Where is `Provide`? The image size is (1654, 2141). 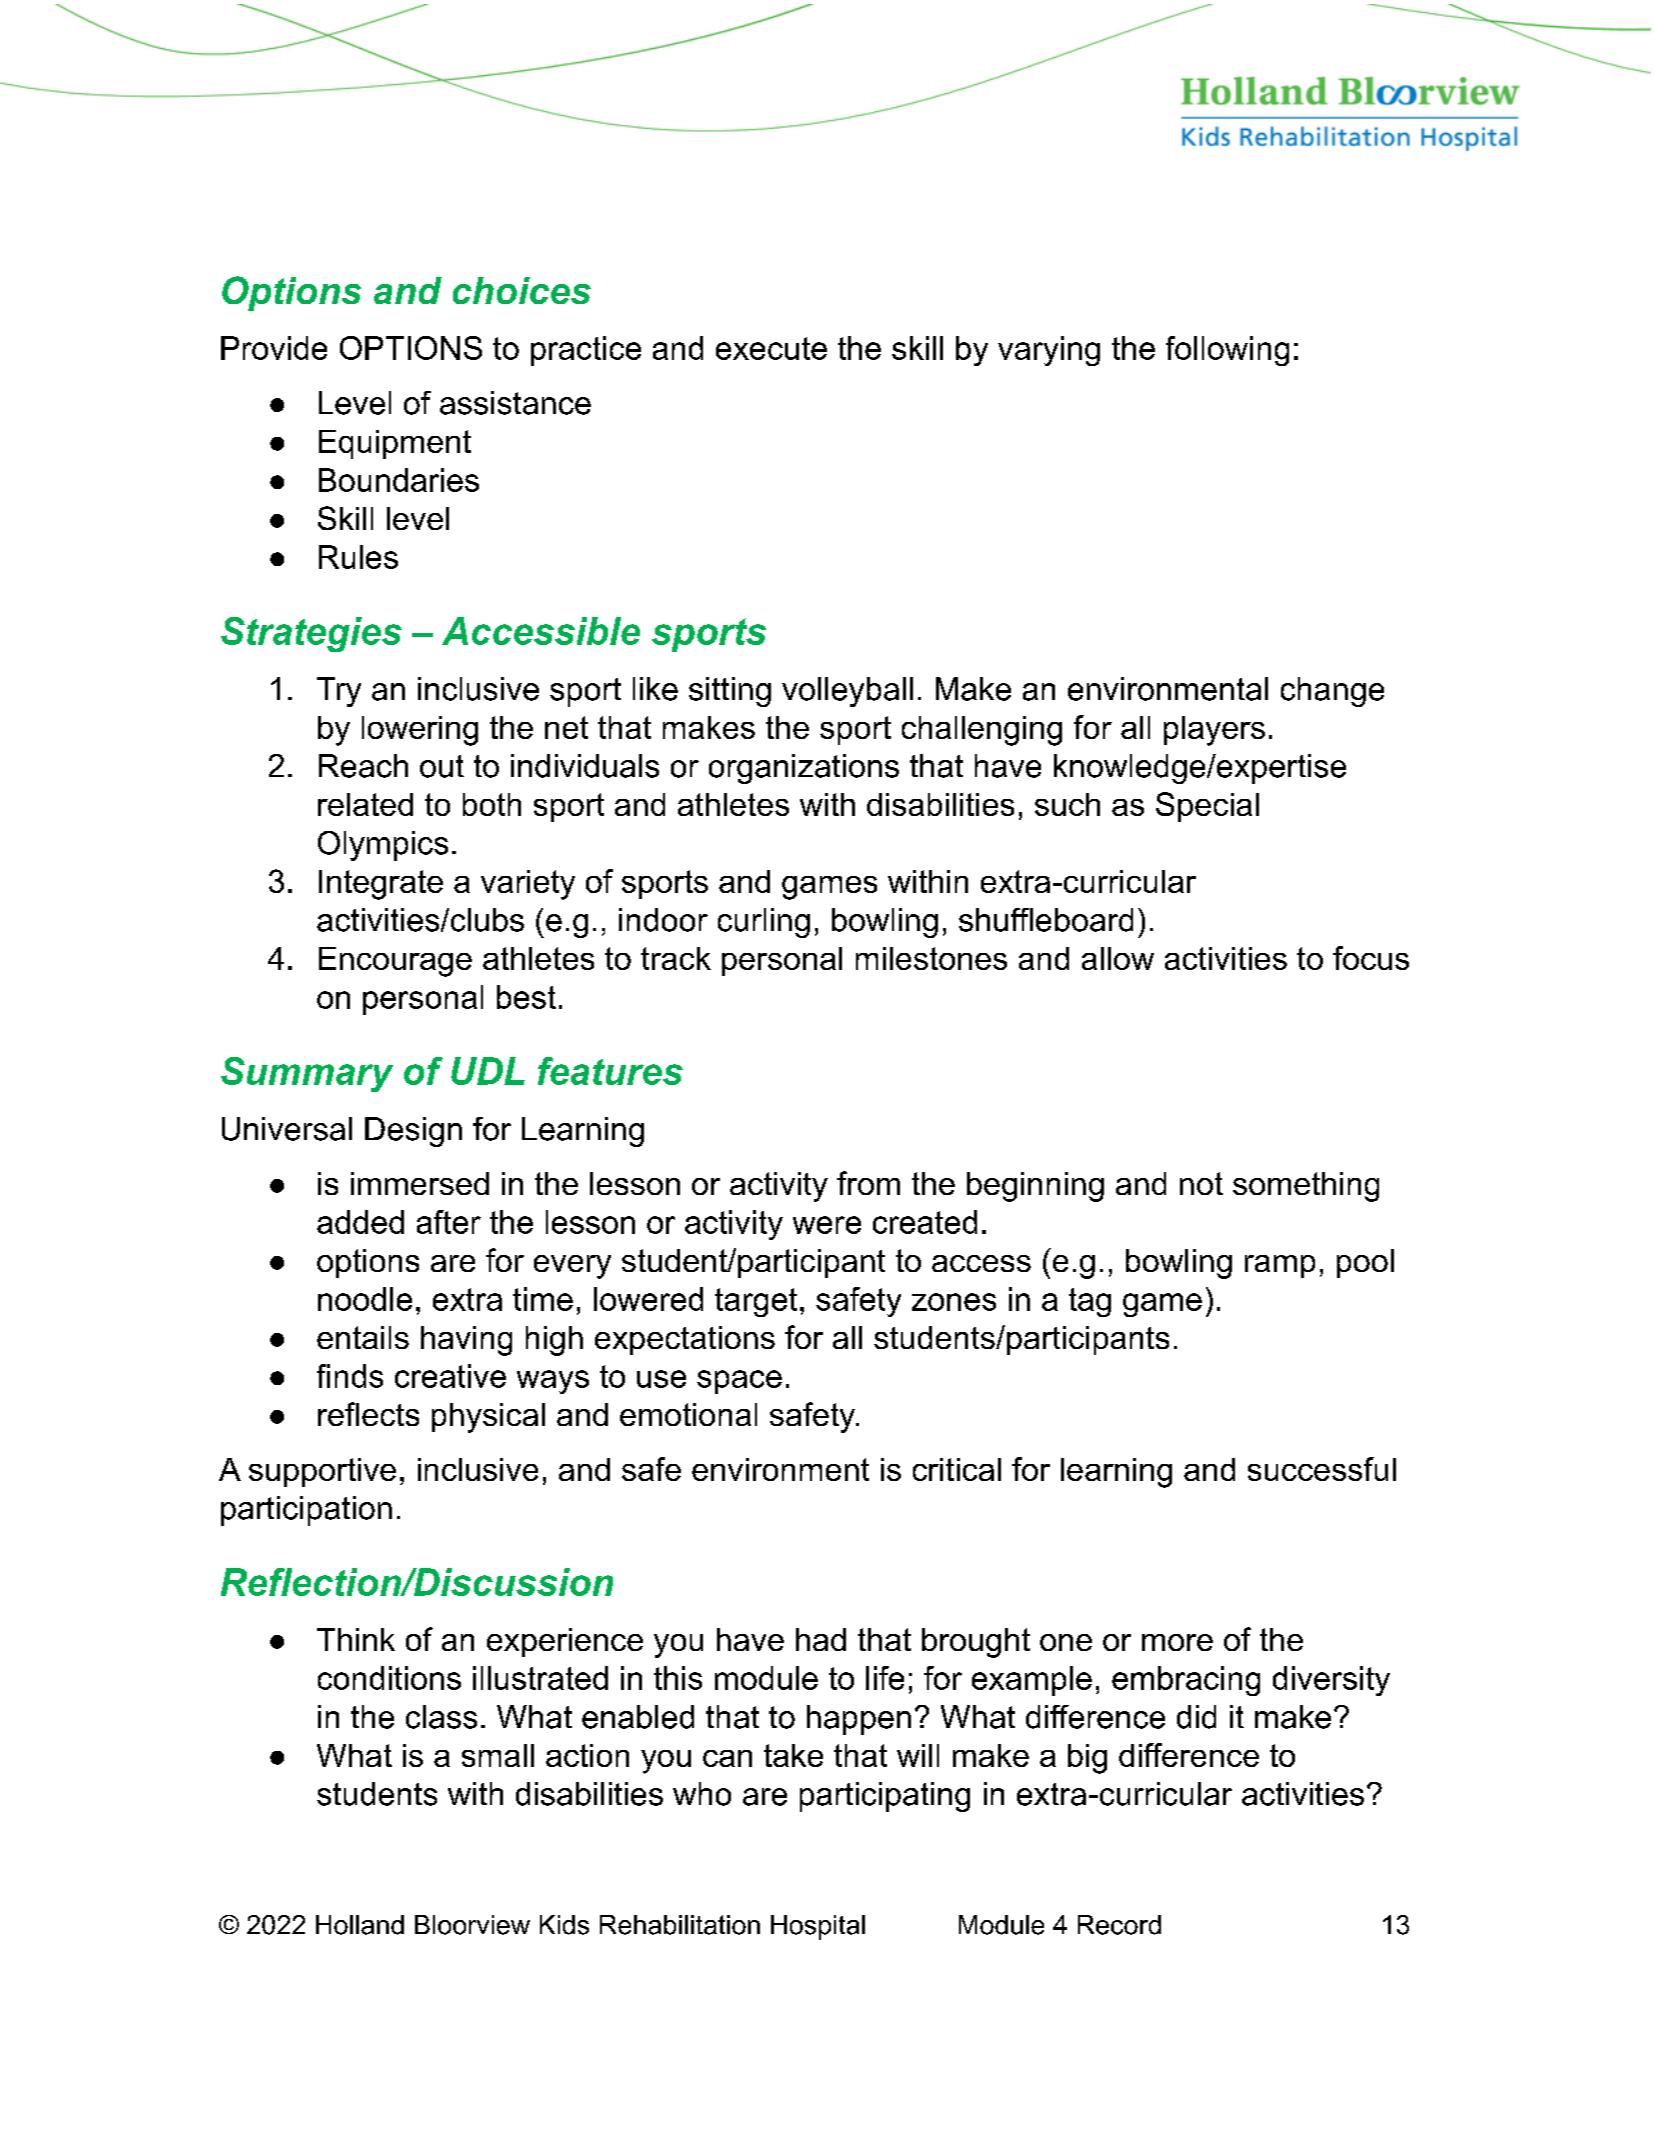 Provide is located at coordinates (274, 348).
